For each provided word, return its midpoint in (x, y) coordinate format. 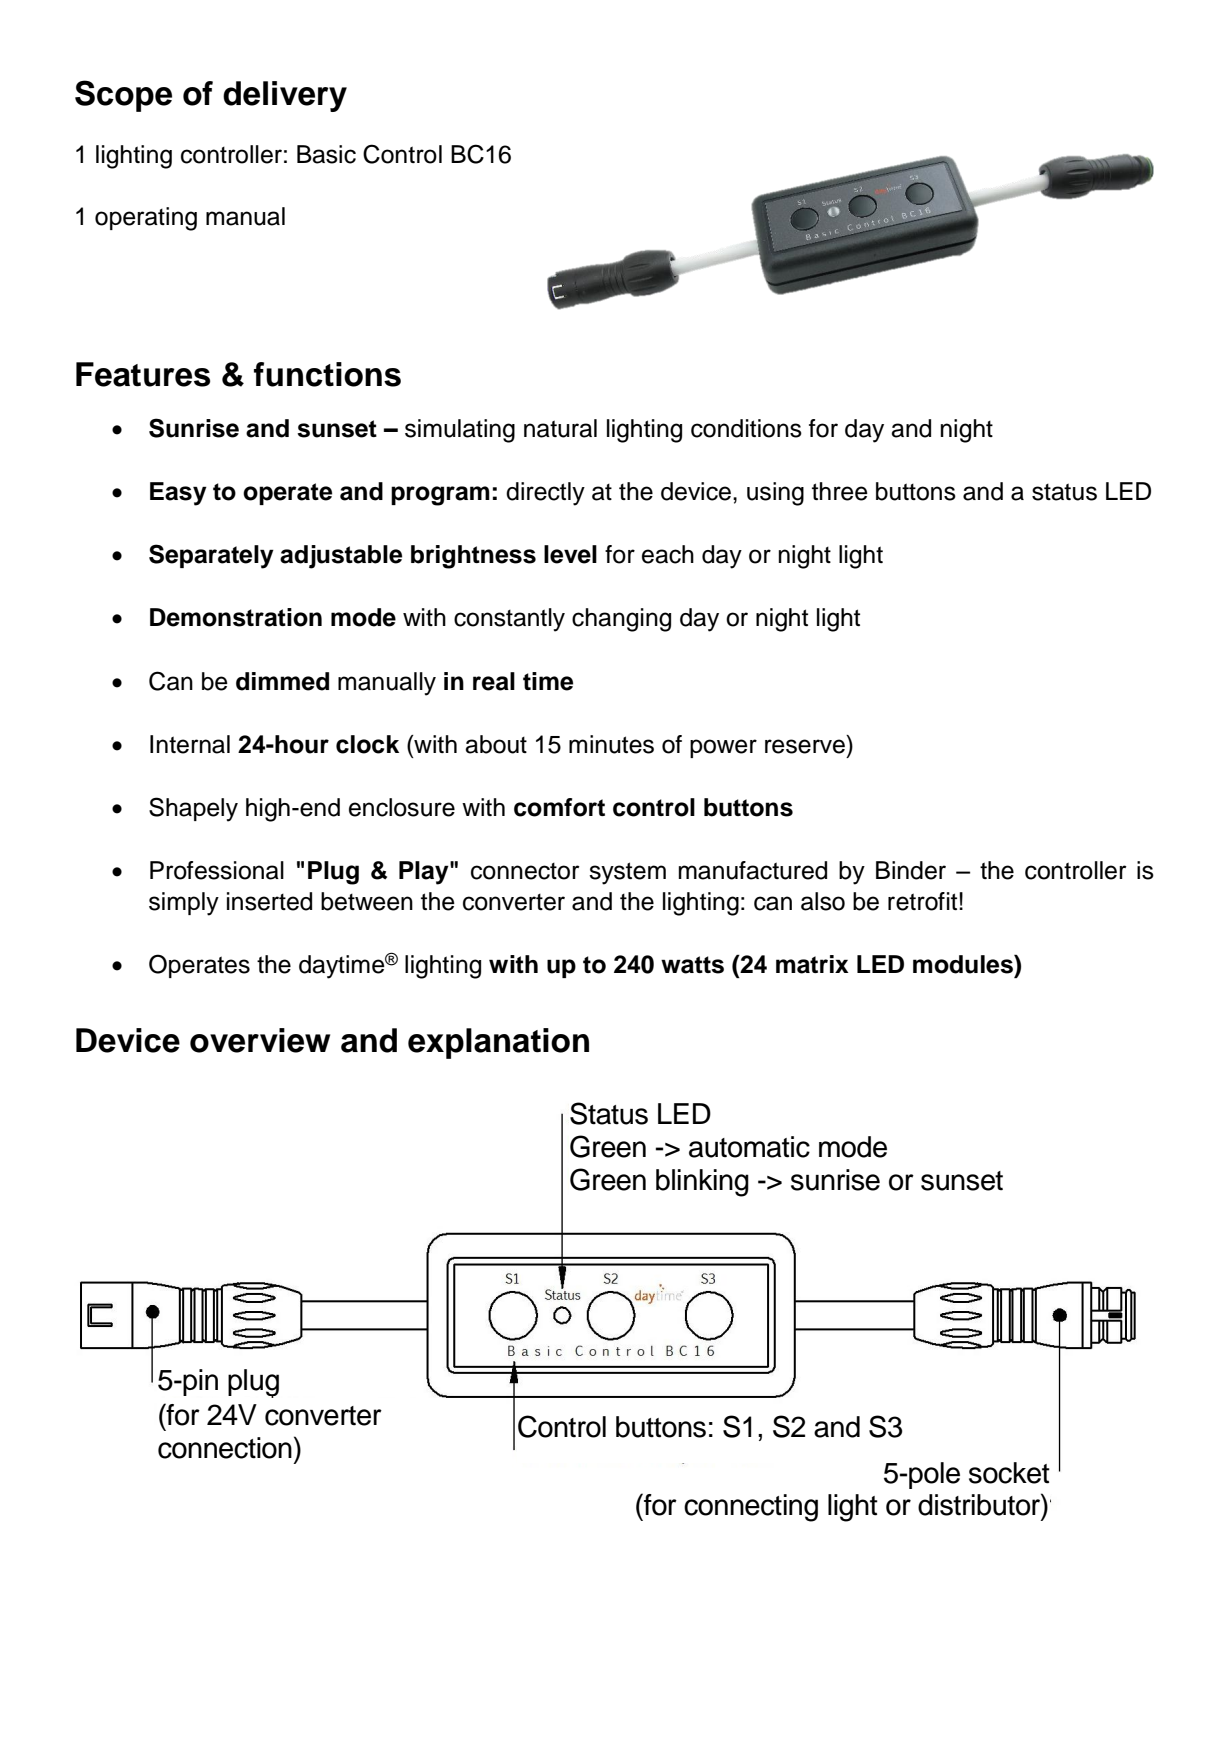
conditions (746, 428)
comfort (559, 807)
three (840, 491)
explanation (498, 1043)
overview (260, 1040)
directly (545, 494)
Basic (326, 154)
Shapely (193, 809)
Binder (911, 870)
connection (225, 1448)
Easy (178, 494)
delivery (285, 96)
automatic (749, 1147)
